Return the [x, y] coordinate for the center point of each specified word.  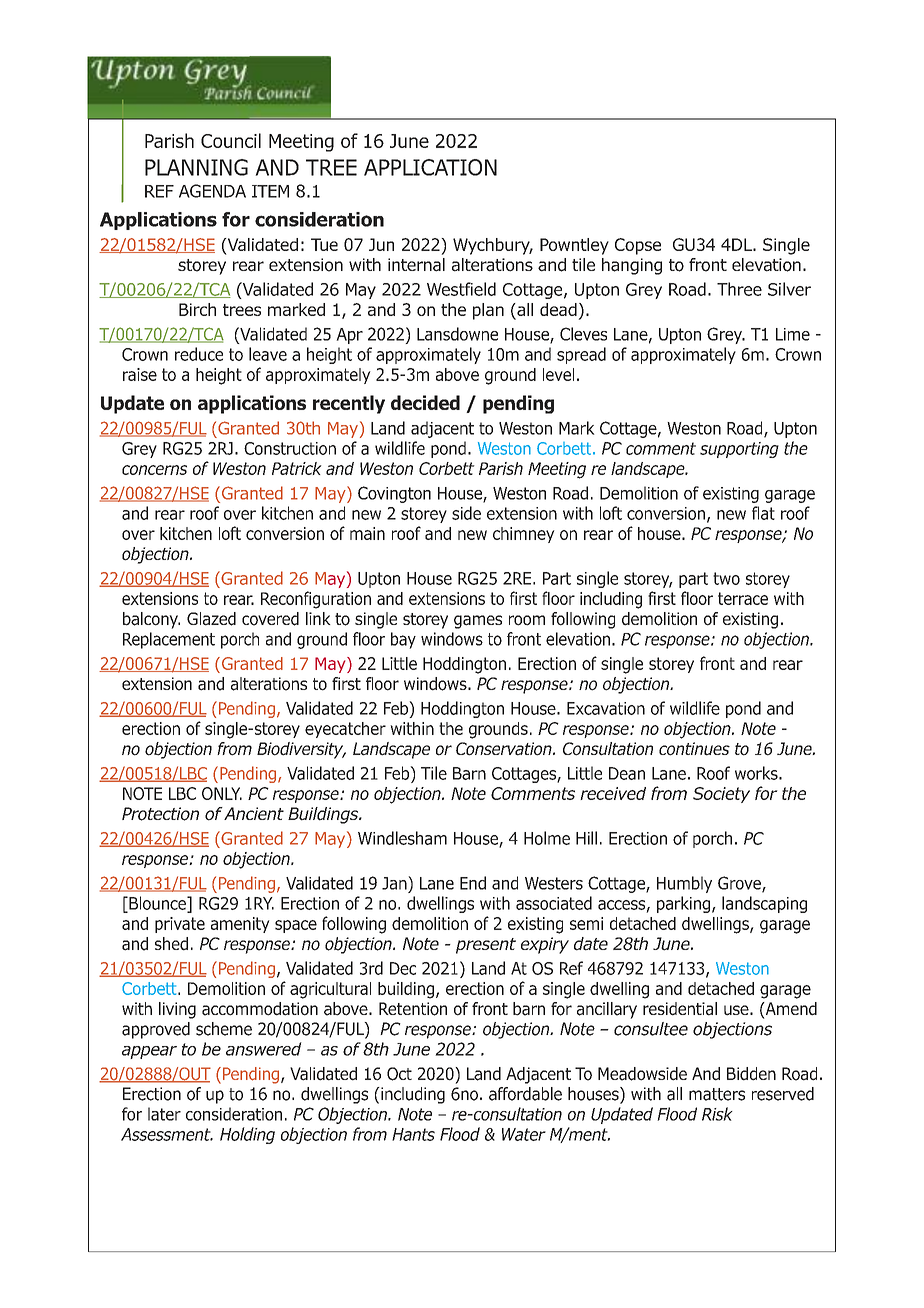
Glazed [211, 619]
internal [416, 265]
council [231, 140]
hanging [632, 266]
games [478, 622]
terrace [743, 598]
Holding [247, 1135]
